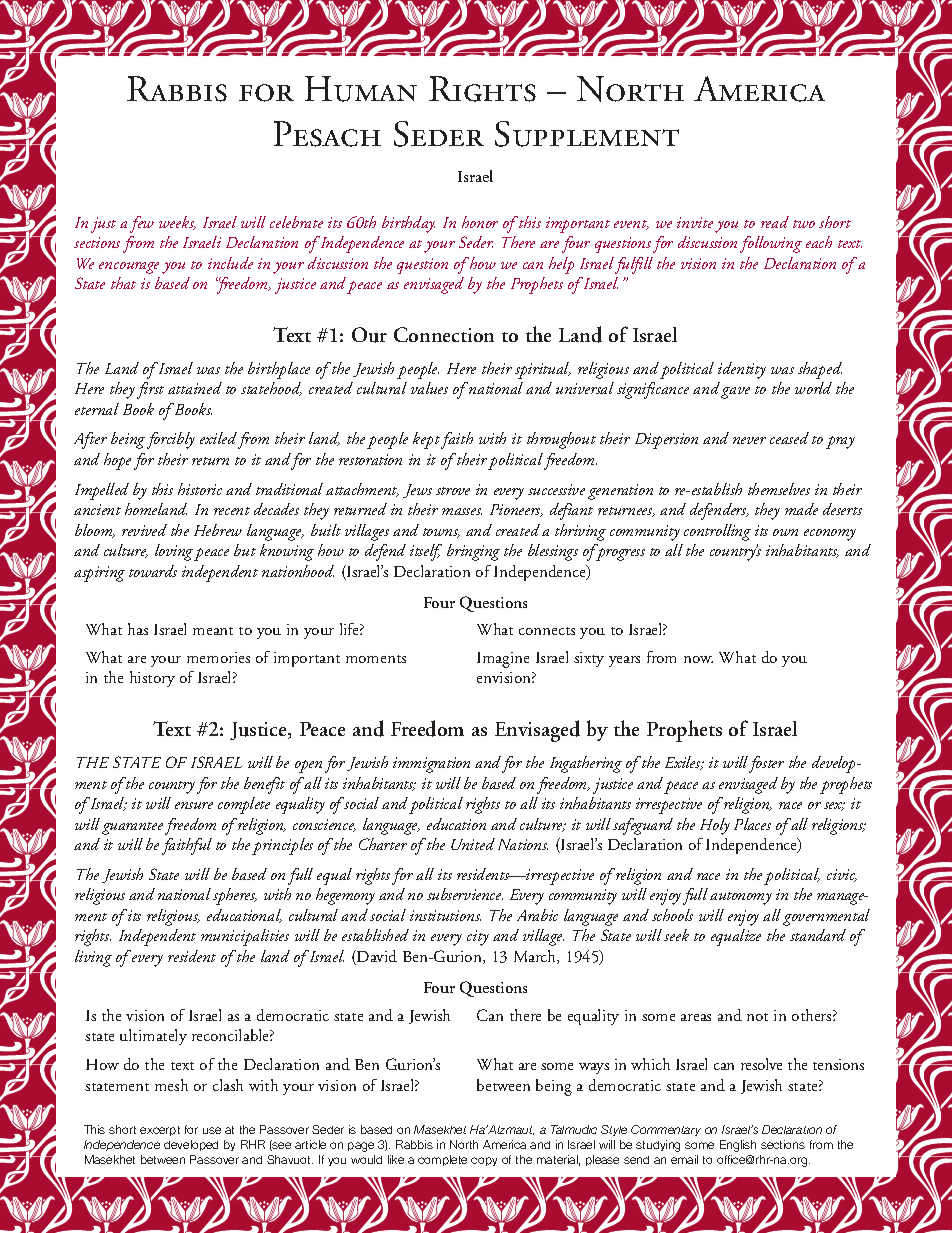 The height and width of the screenshot is (1233, 952). What do you see at coordinates (775, 222) in the screenshot?
I see `read` at bounding box center [775, 222].
